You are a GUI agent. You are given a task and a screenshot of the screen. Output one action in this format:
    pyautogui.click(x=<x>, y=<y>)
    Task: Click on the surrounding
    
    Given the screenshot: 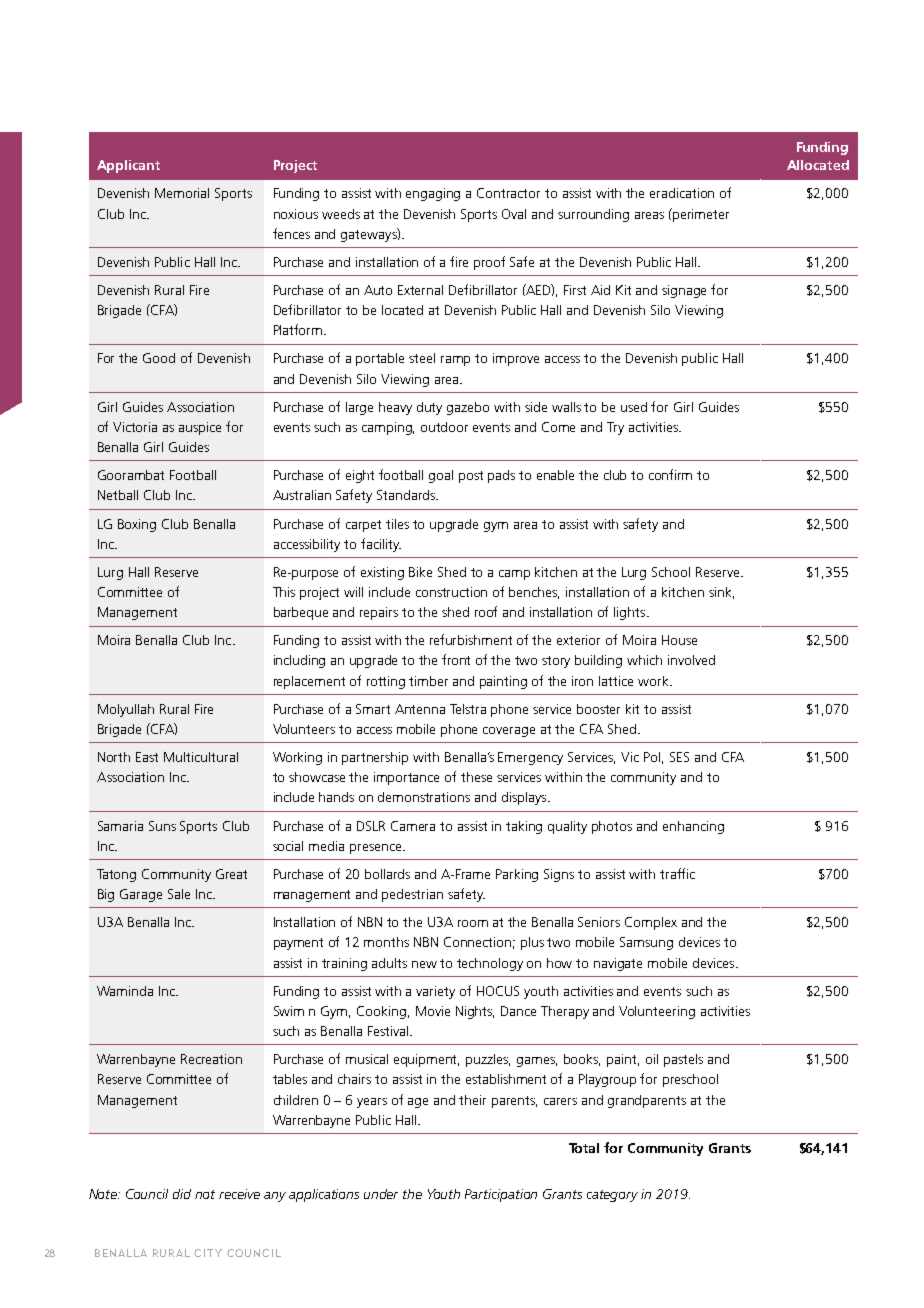 What is the action you would take?
    pyautogui.click(x=593, y=215)
